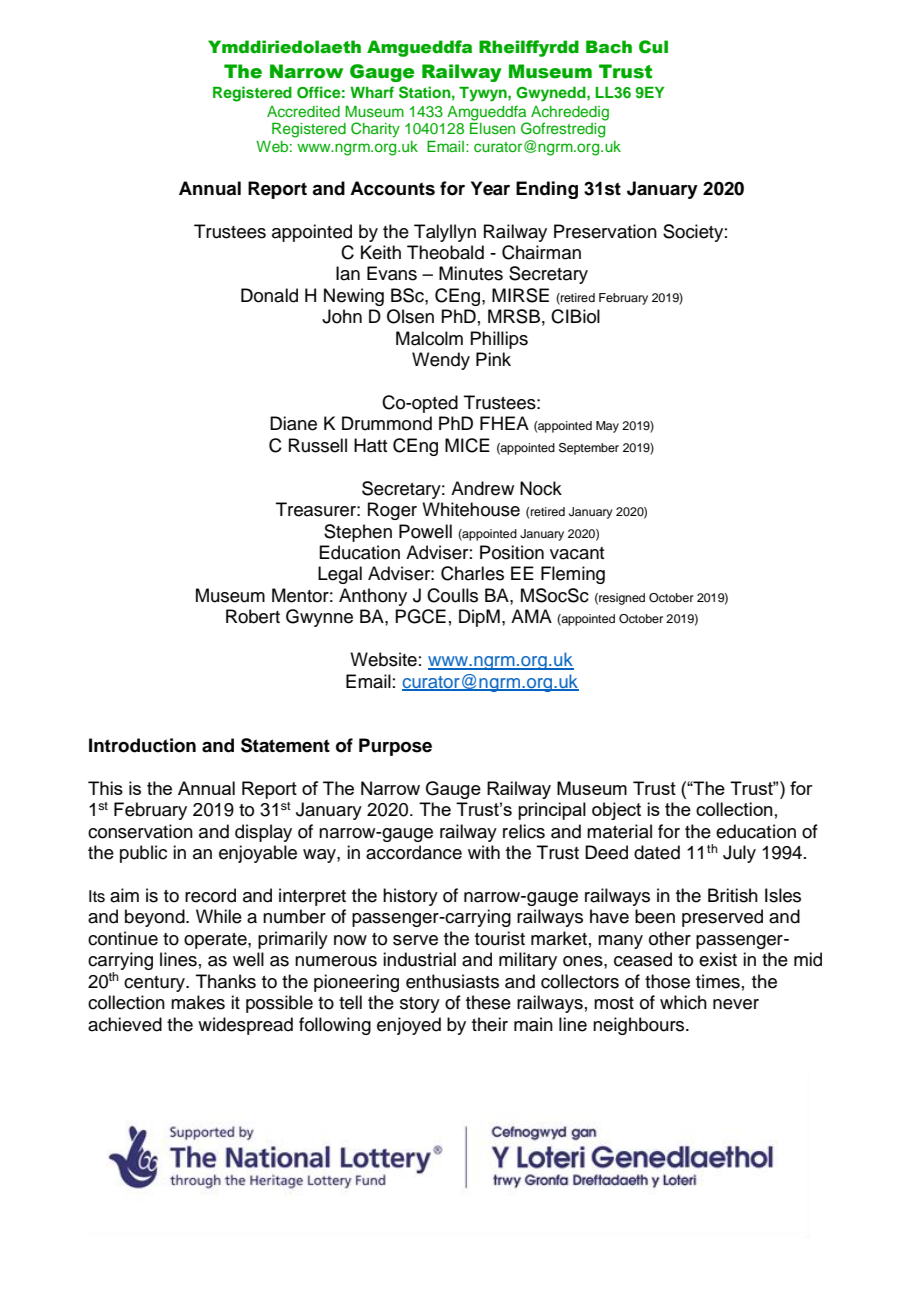 The height and width of the image is (1307, 924). Describe the element at coordinates (253, 616) in the image. I see `Robert` at that location.
